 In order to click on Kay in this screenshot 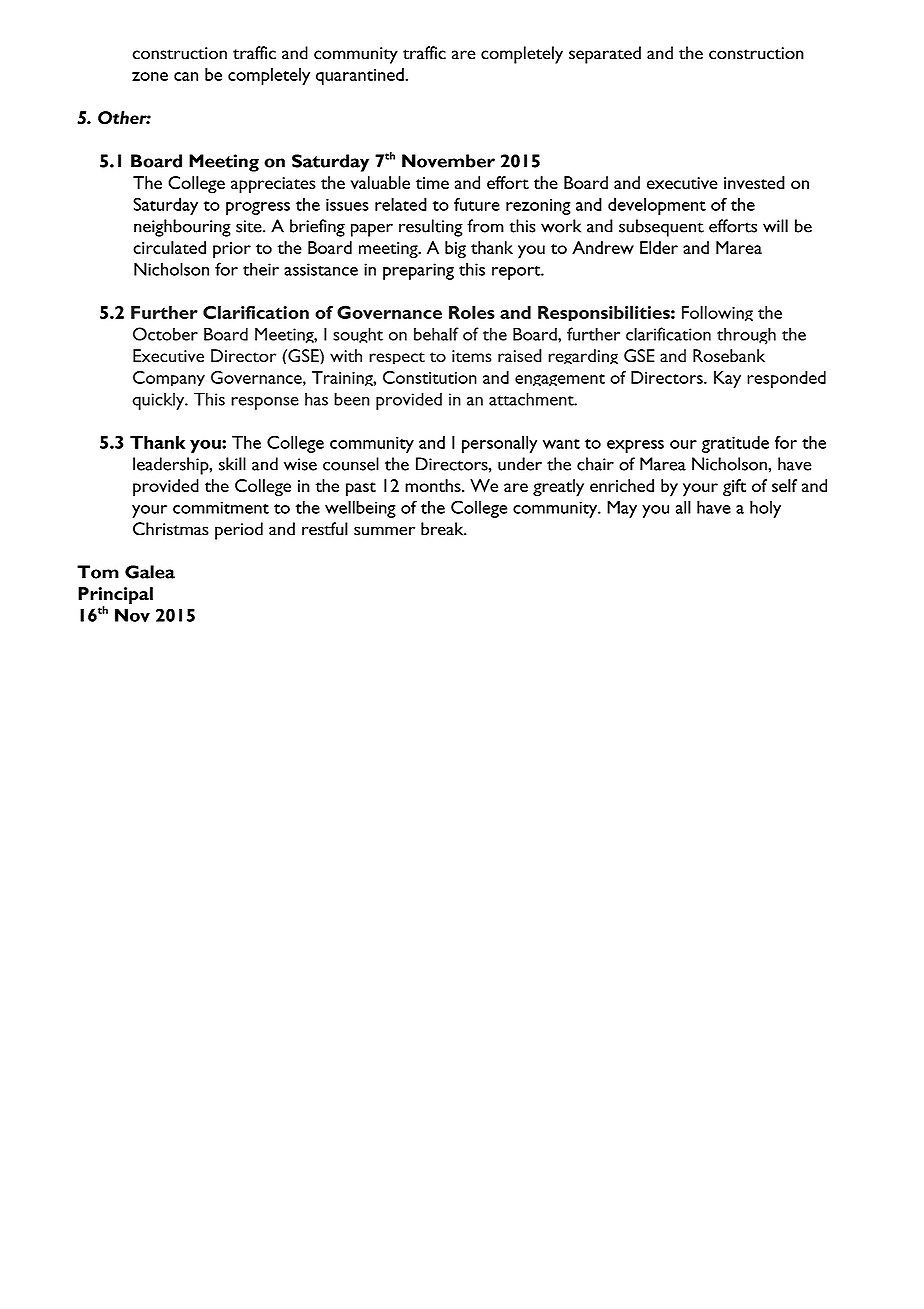, I will do `click(727, 379)`.
